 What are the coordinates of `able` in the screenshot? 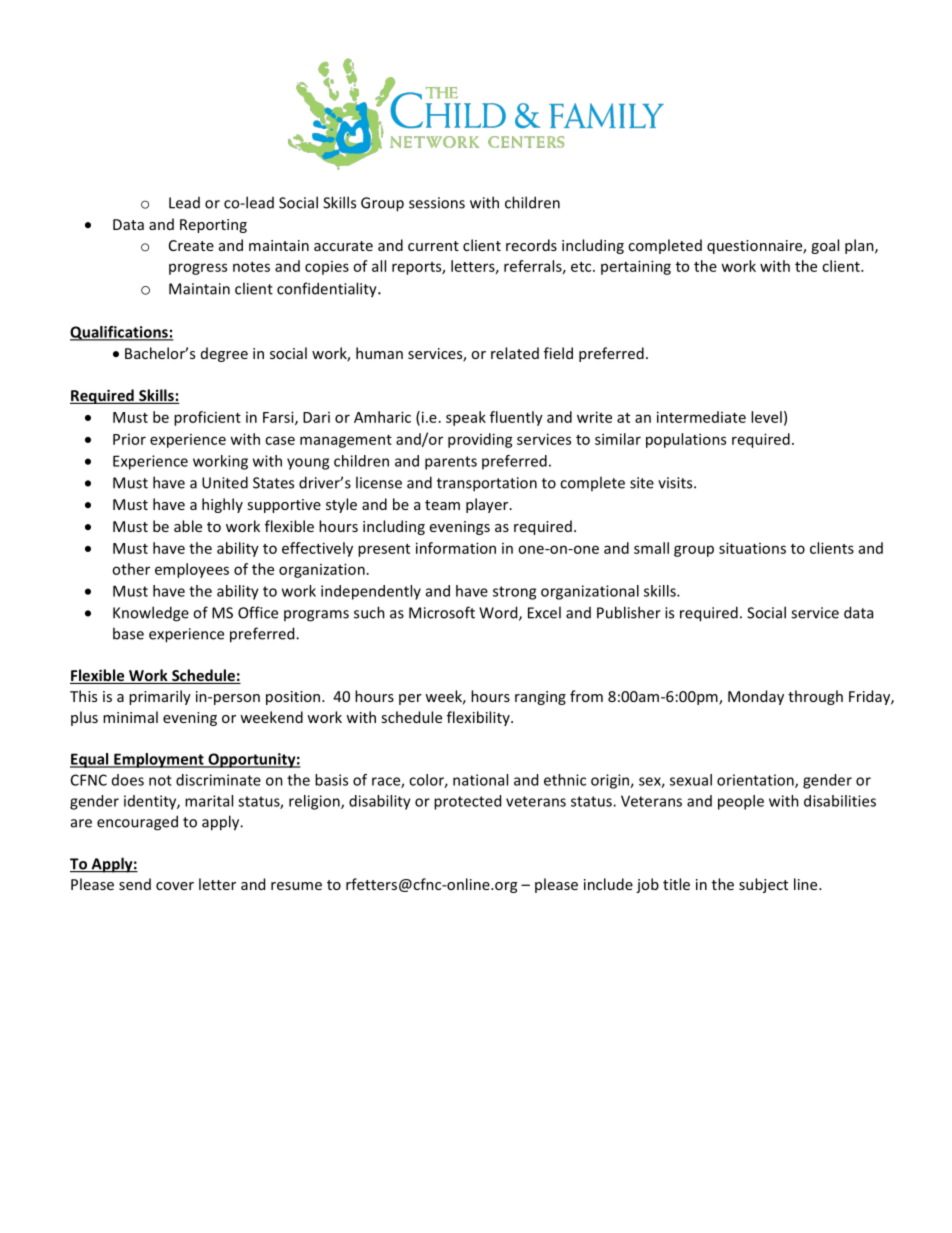 It's located at (188, 526).
